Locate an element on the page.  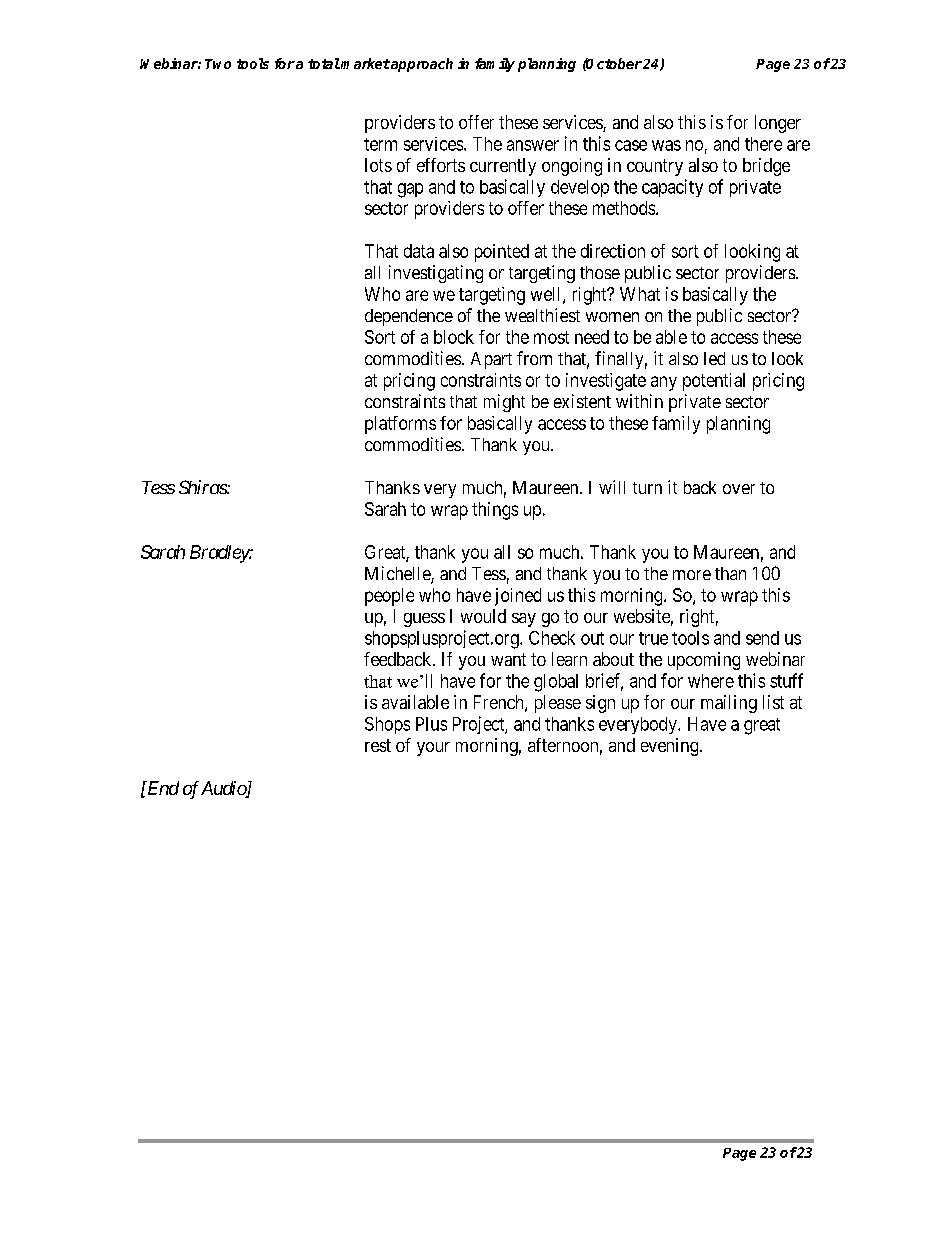
dependence is located at coordinates (409, 317).
